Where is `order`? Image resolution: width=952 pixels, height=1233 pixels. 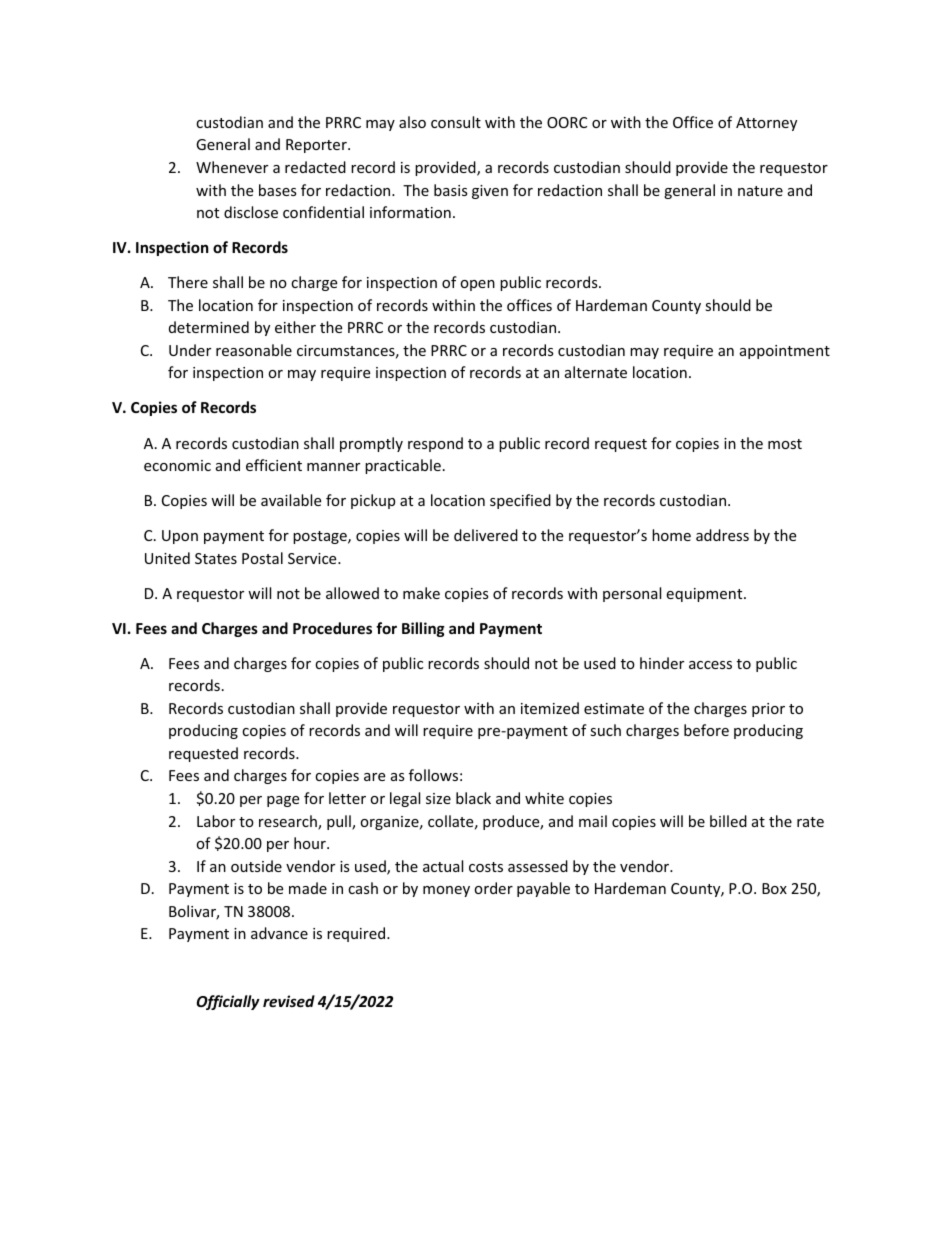 order is located at coordinates (493, 888).
